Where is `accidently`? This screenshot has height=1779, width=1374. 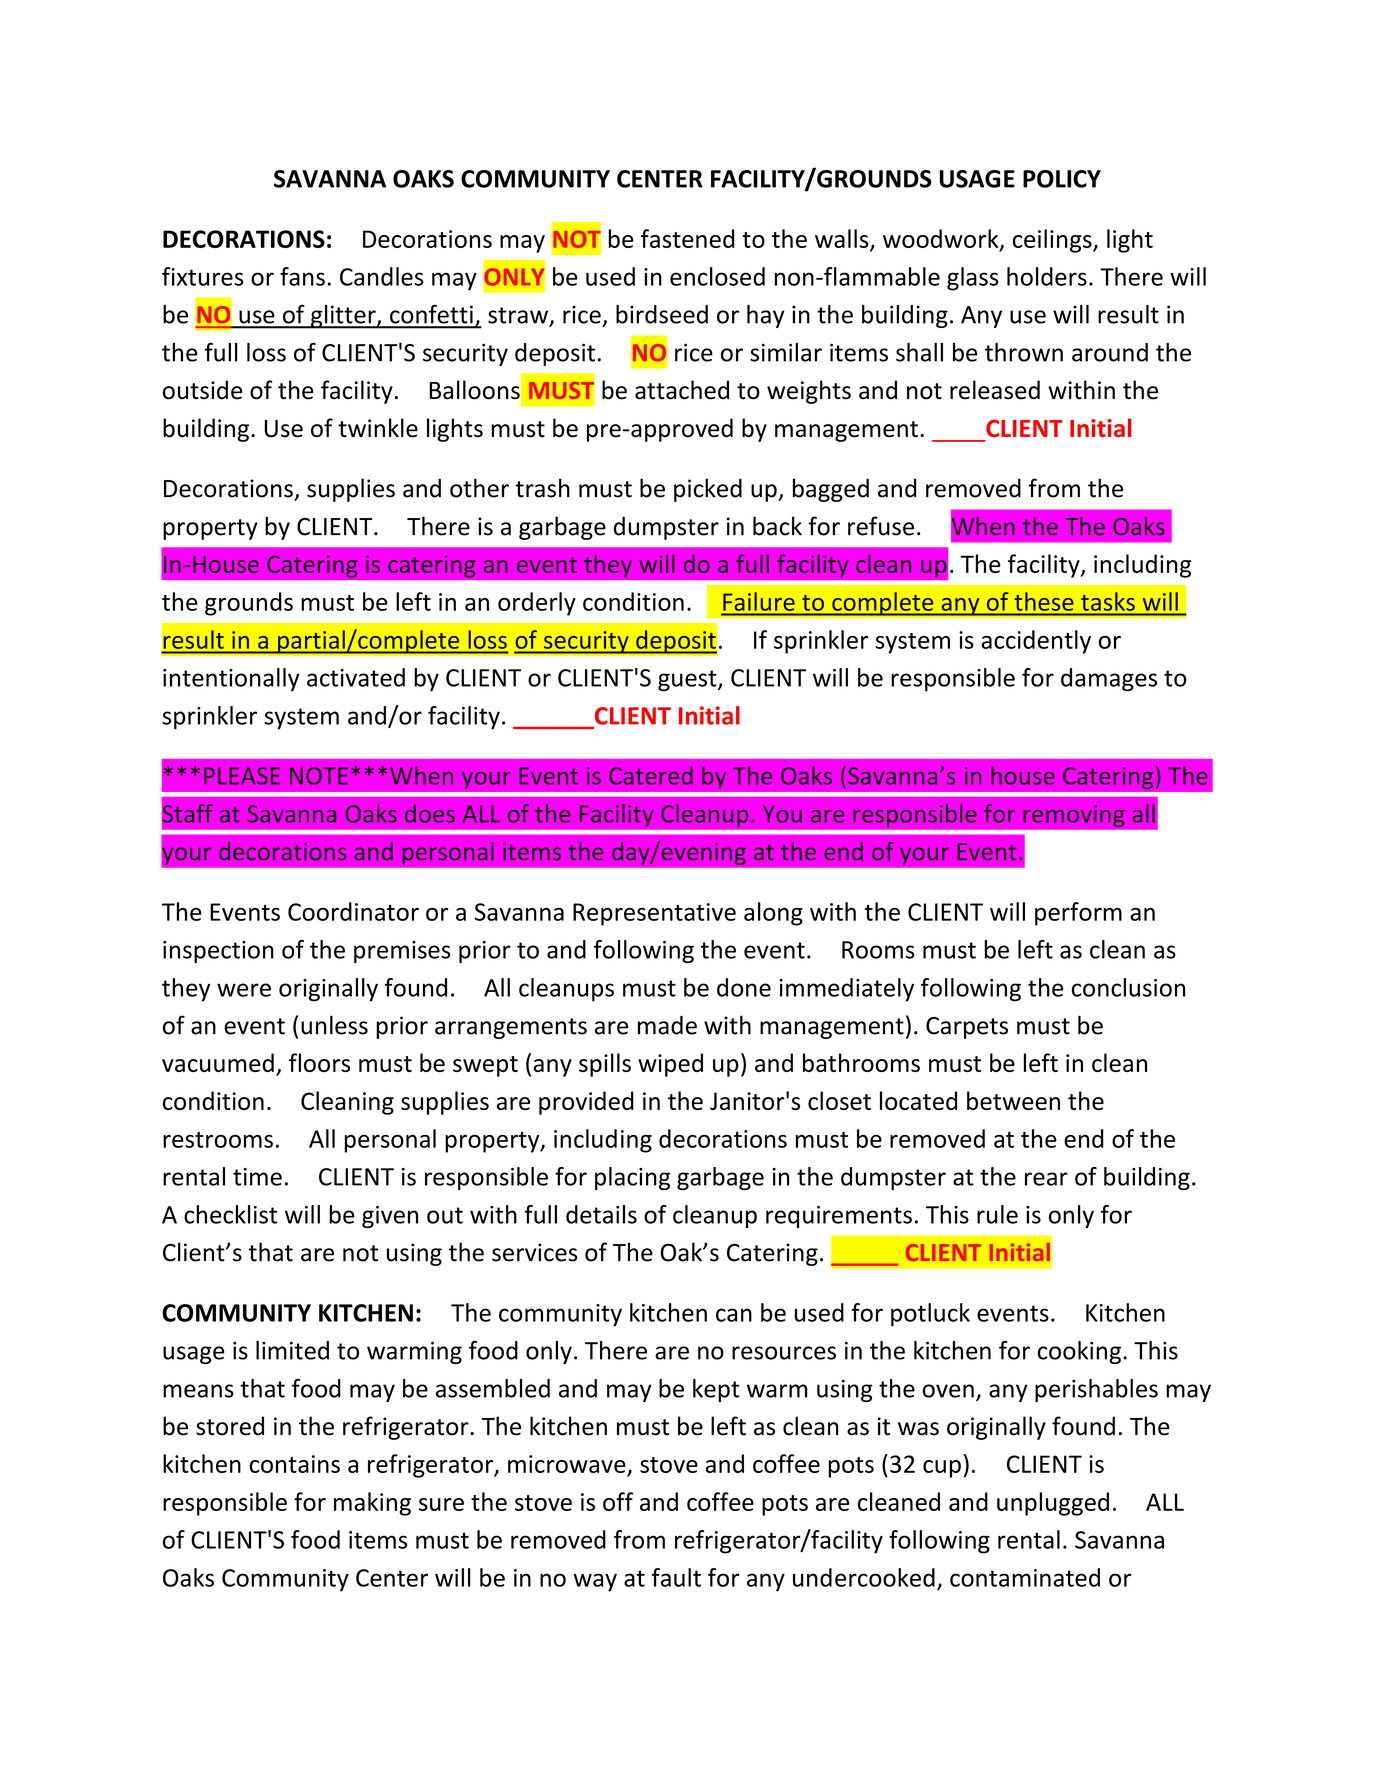
accidently is located at coordinates (1036, 642).
